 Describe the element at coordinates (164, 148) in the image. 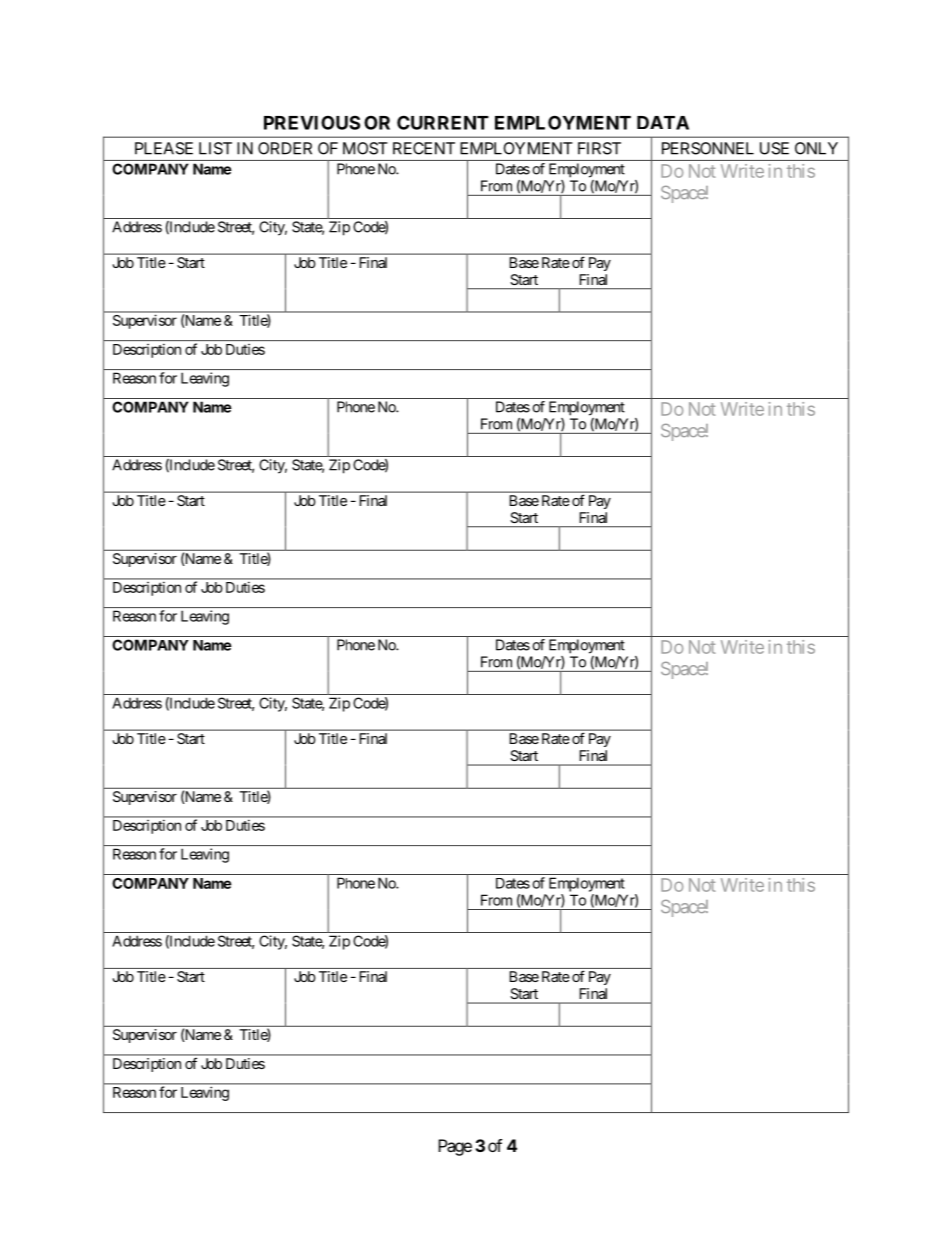

I see `PLEASE` at that location.
